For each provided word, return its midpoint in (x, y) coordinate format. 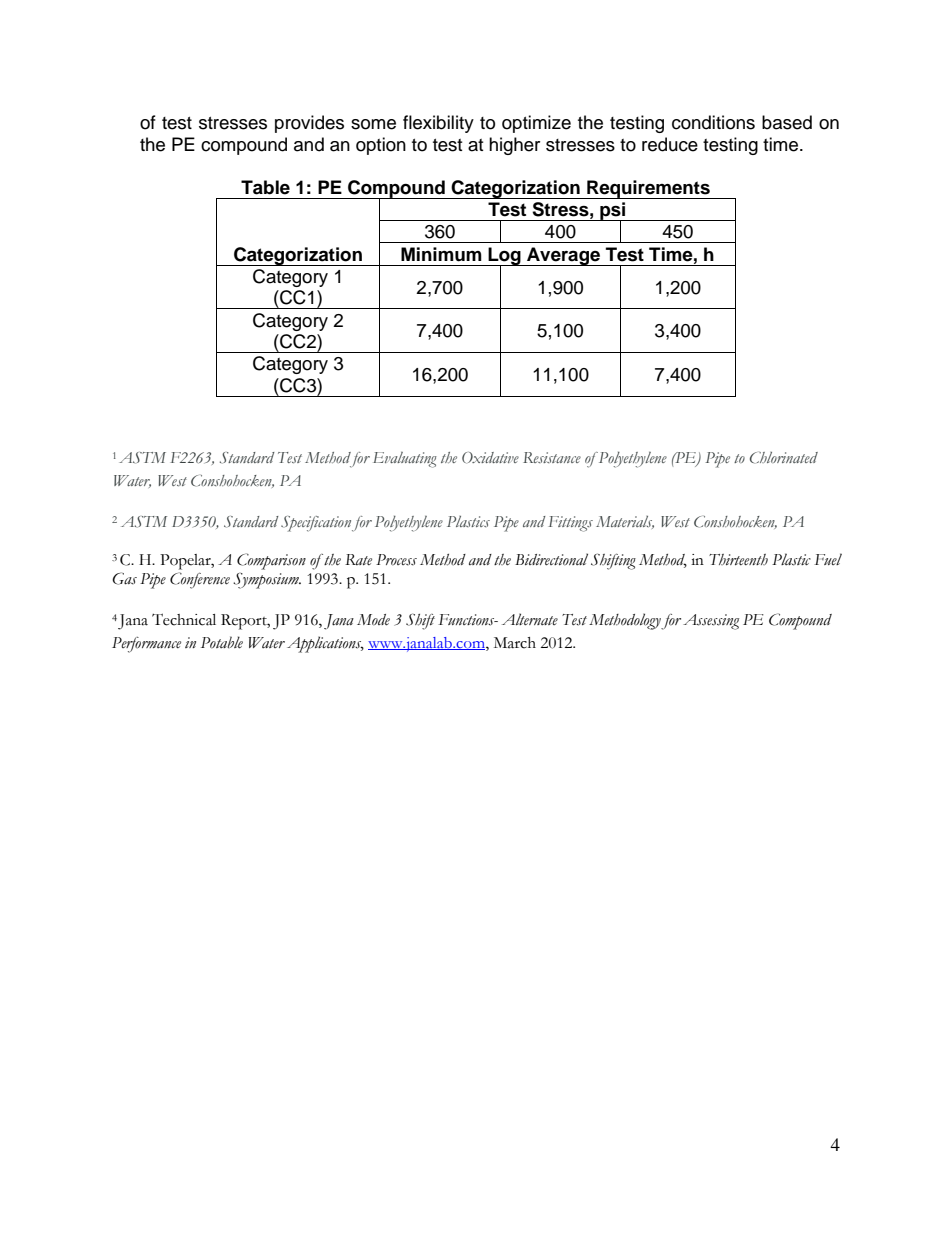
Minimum (441, 254)
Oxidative (490, 458)
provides (309, 124)
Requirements (648, 189)
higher (514, 146)
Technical (184, 619)
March (515, 643)
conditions (713, 122)
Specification (316, 524)
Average (563, 256)
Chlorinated (784, 458)
